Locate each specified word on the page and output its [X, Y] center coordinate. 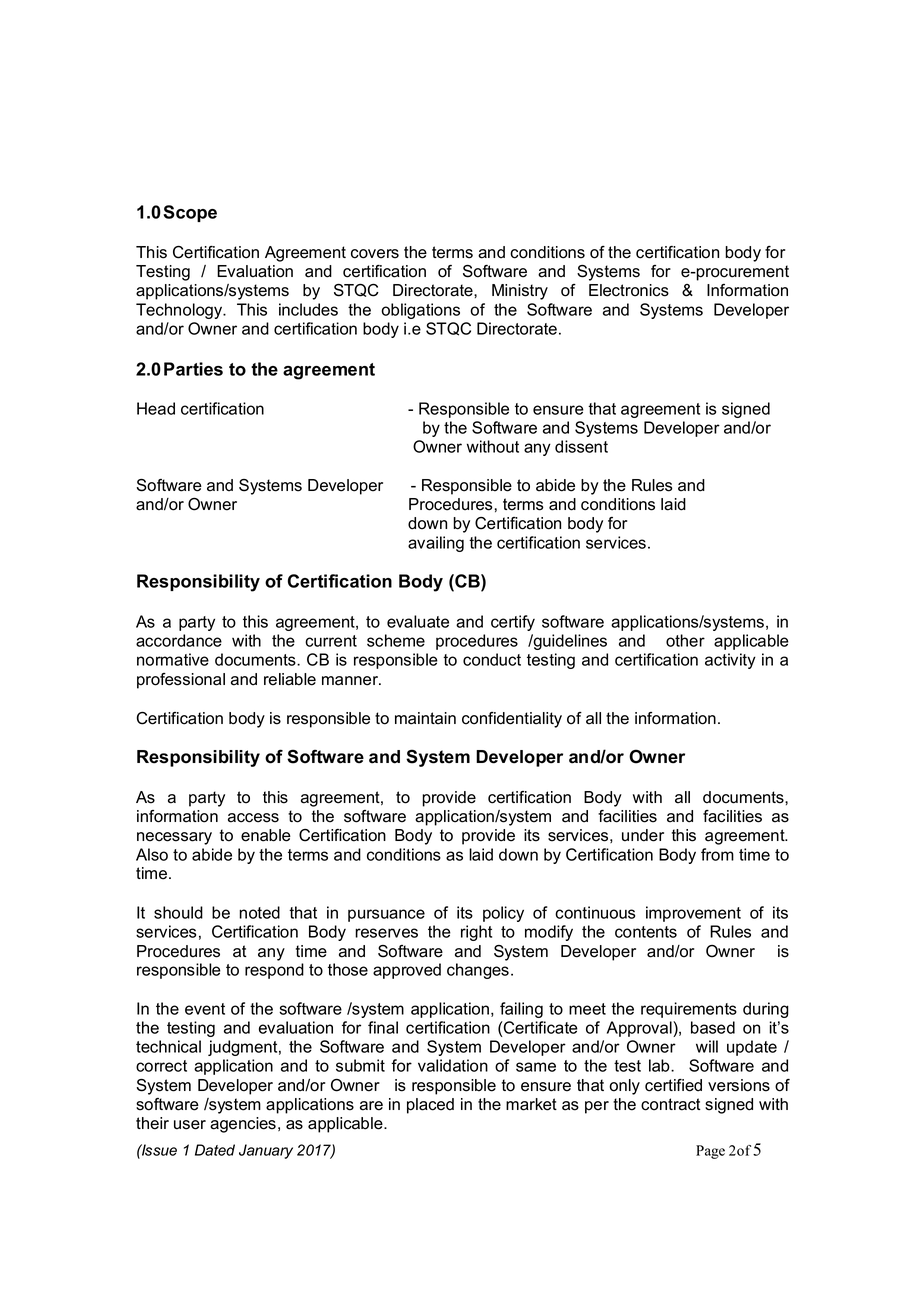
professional [181, 681]
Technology [180, 311]
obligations [420, 311]
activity [730, 661]
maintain [425, 718]
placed [430, 1106]
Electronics [629, 290]
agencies [243, 1125]
